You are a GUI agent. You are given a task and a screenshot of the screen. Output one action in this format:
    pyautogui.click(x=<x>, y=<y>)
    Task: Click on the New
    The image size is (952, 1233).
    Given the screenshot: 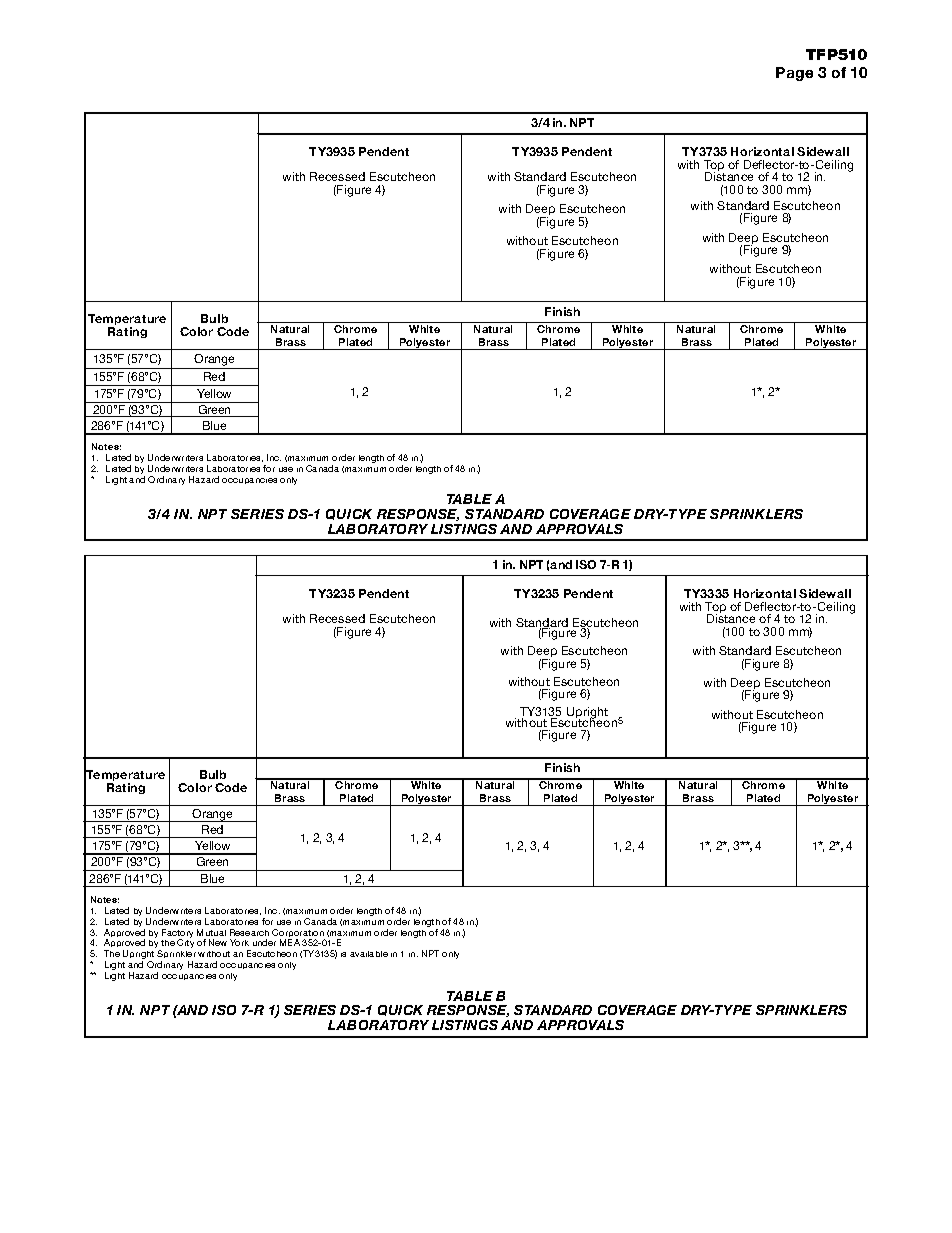 What is the action you would take?
    pyautogui.click(x=218, y=942)
